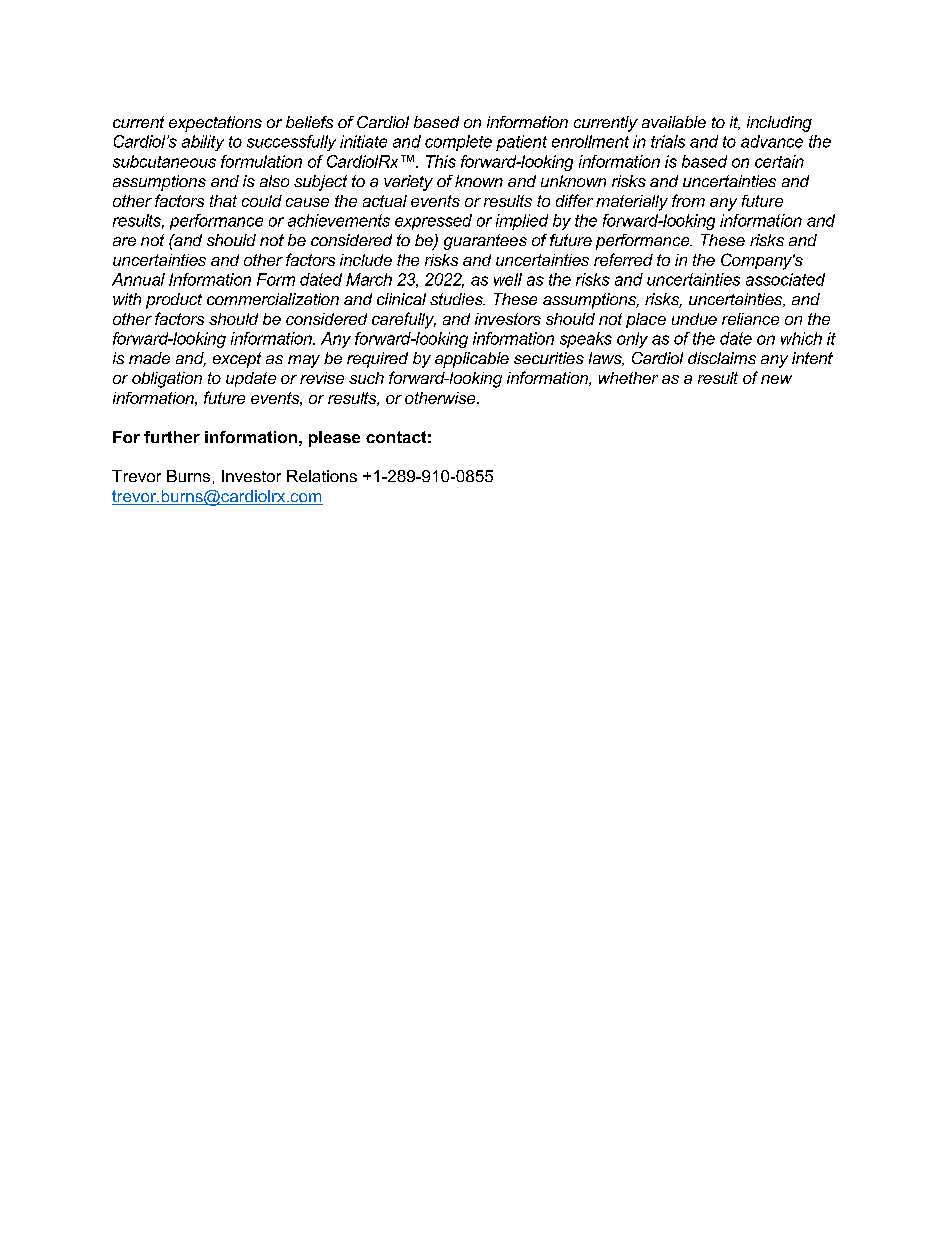  What do you see at coordinates (623, 259) in the image?
I see `referred` at bounding box center [623, 259].
